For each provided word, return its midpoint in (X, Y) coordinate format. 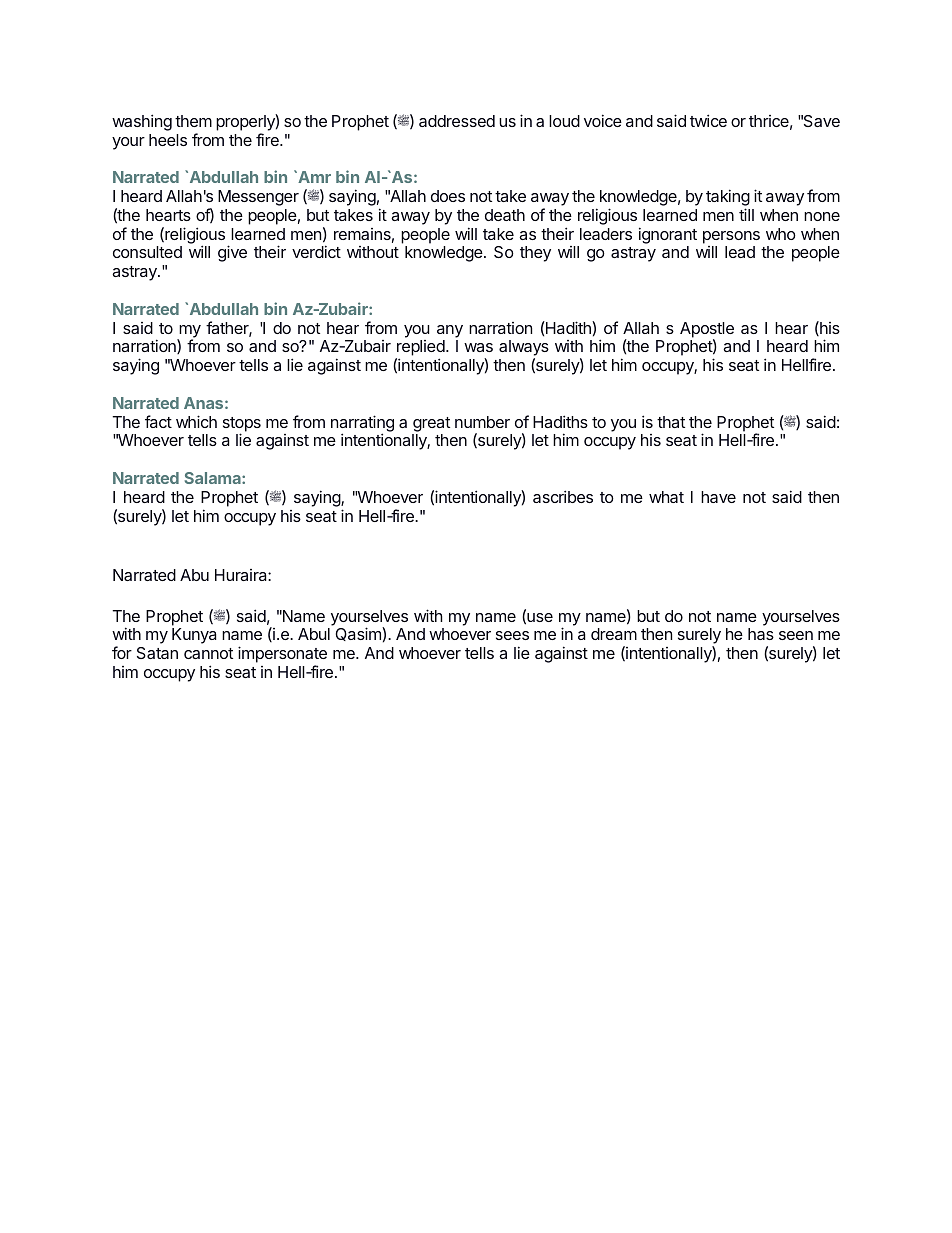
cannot (208, 653)
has (761, 634)
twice (708, 120)
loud (564, 121)
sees (512, 635)
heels (168, 140)
